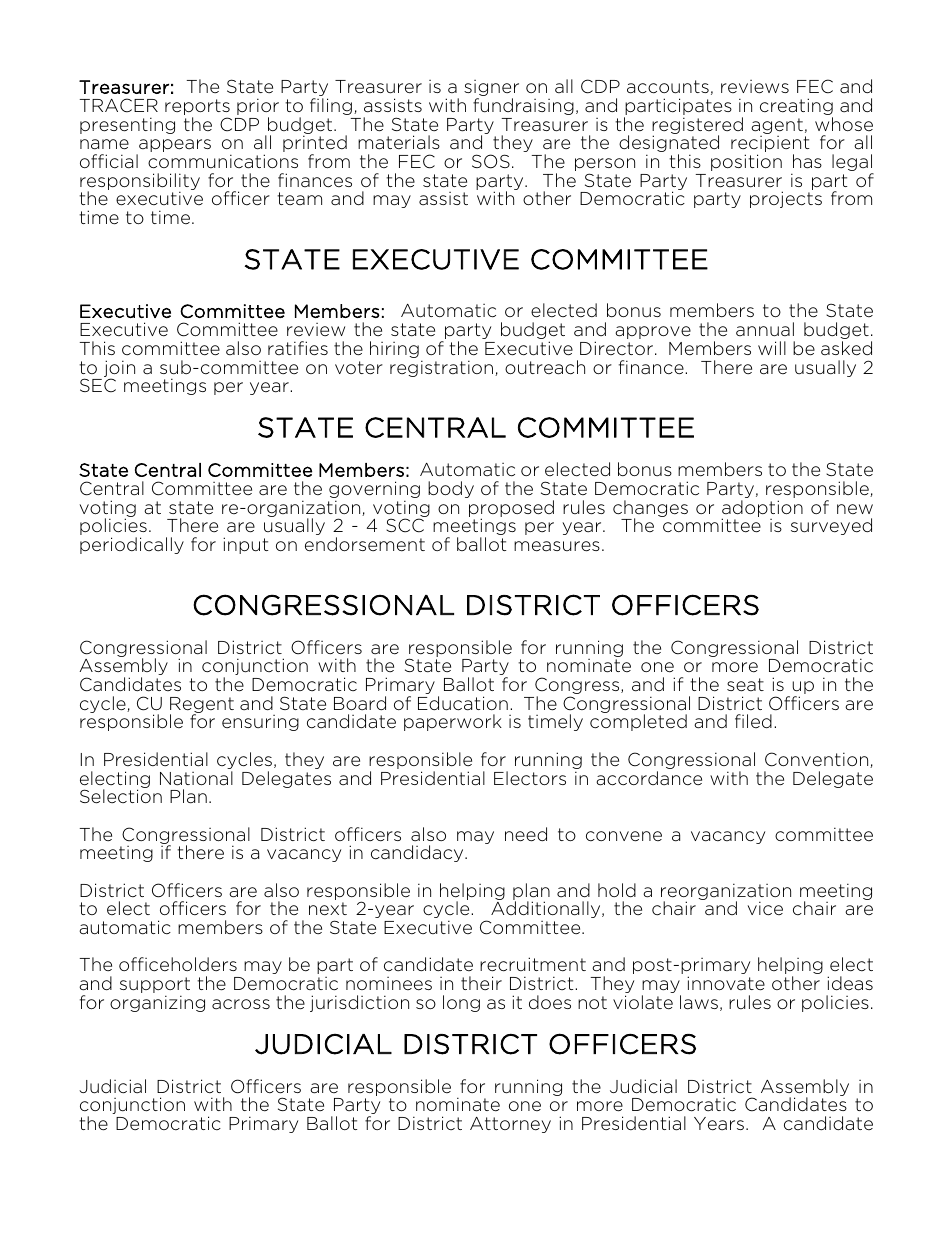 Image resolution: width=952 pixels, height=1233 pixels. I want to click on Attorney, so click(510, 1125).
